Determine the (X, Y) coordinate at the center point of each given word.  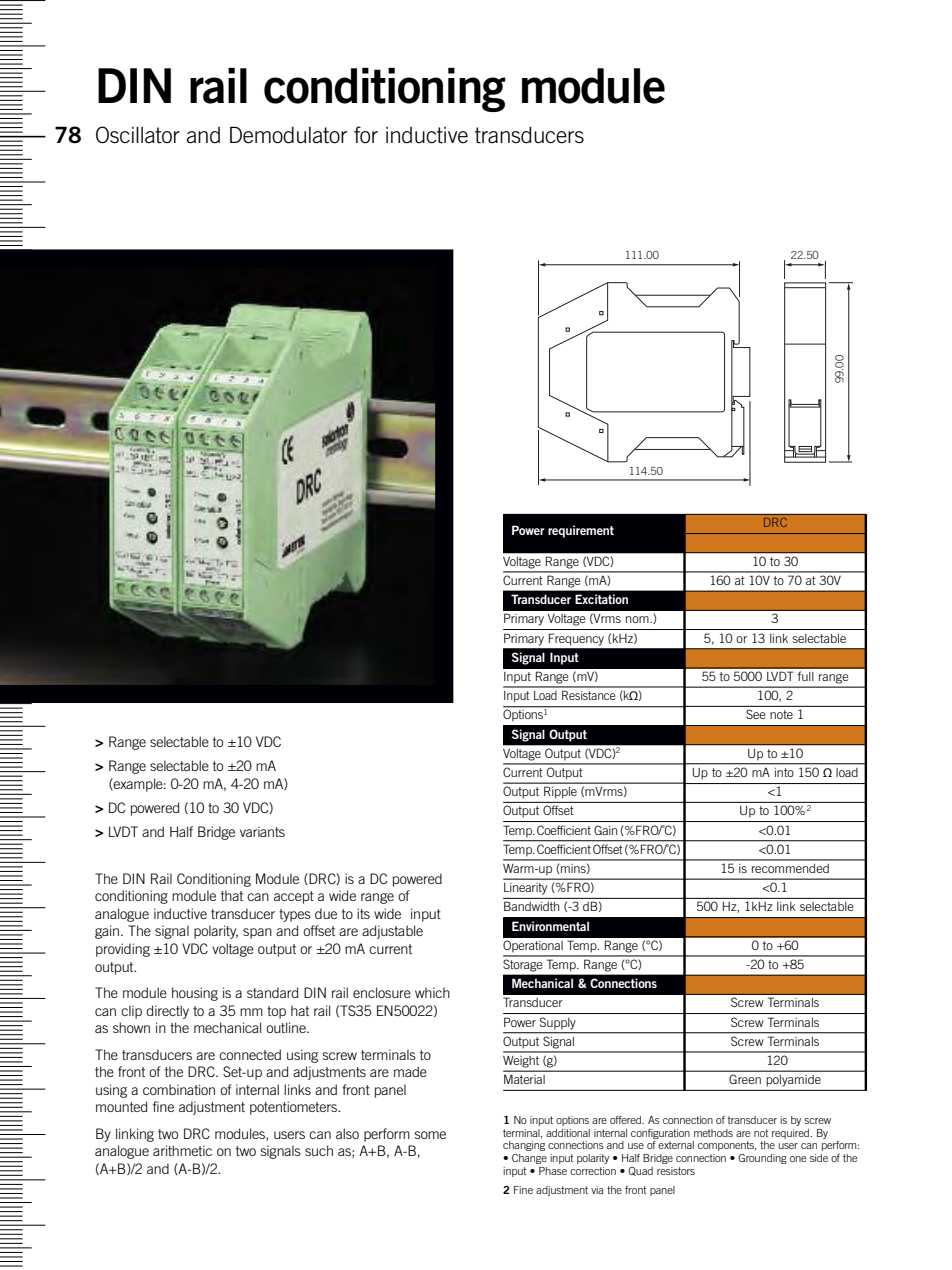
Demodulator (288, 135)
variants (262, 831)
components (727, 1146)
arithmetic (182, 1150)
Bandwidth (531, 906)
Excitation (601, 599)
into (784, 772)
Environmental (550, 926)
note (781, 714)
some (430, 1135)
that (232, 895)
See (755, 714)
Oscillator (138, 135)
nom (638, 619)
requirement (581, 531)
